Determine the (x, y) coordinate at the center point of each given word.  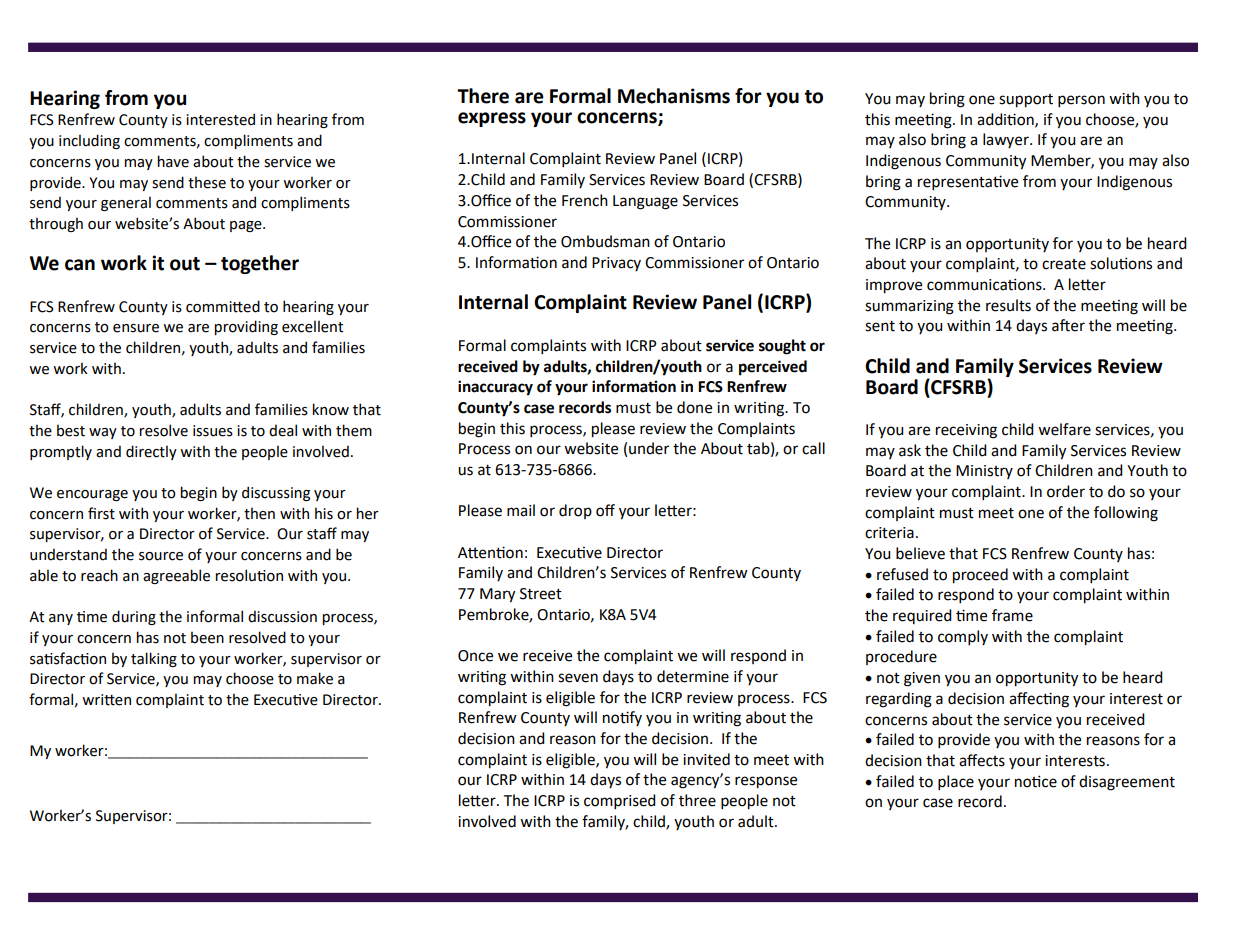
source (161, 556)
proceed (980, 576)
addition (1006, 120)
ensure (136, 328)
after (1068, 325)
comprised (620, 802)
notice (1036, 781)
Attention (490, 552)
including (89, 141)
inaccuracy (495, 388)
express (492, 119)
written (106, 700)
